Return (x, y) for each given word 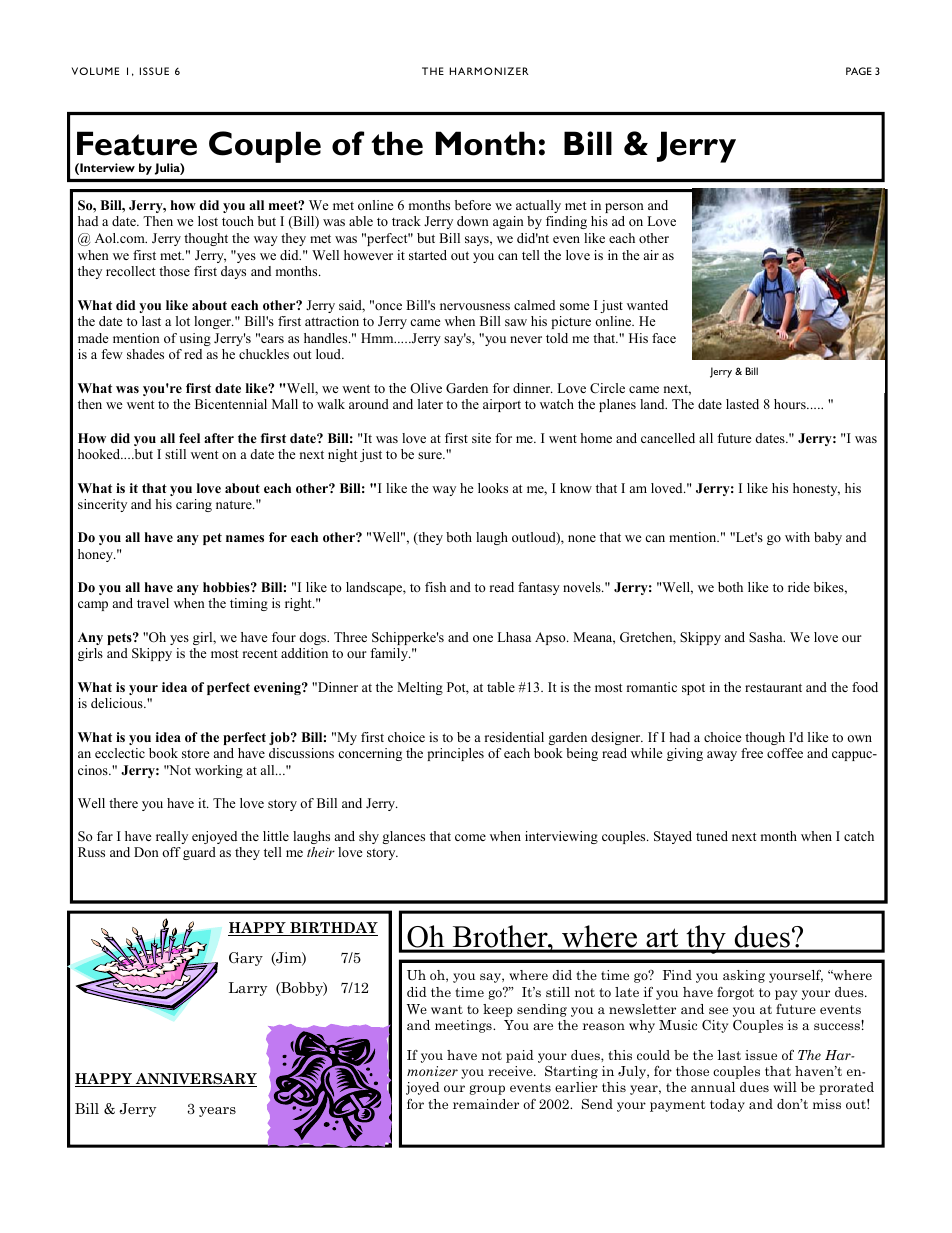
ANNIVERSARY (195, 1080)
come (470, 837)
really (172, 837)
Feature (137, 143)
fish (435, 587)
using (195, 339)
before (473, 205)
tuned (712, 836)
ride (799, 587)
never (526, 339)
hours (791, 404)
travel (153, 603)
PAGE (859, 71)
